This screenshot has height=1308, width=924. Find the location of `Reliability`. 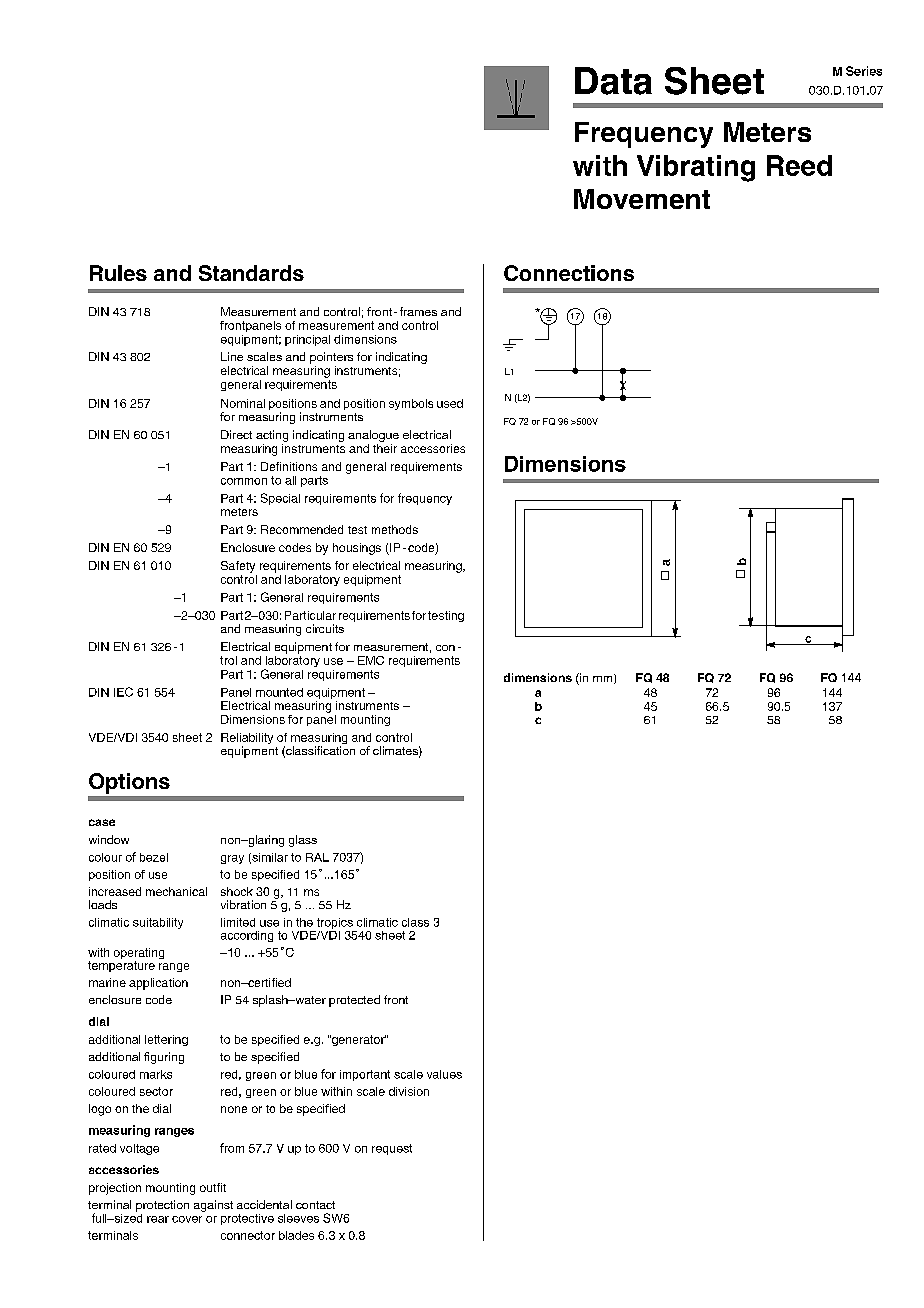

Reliability is located at coordinates (247, 740).
